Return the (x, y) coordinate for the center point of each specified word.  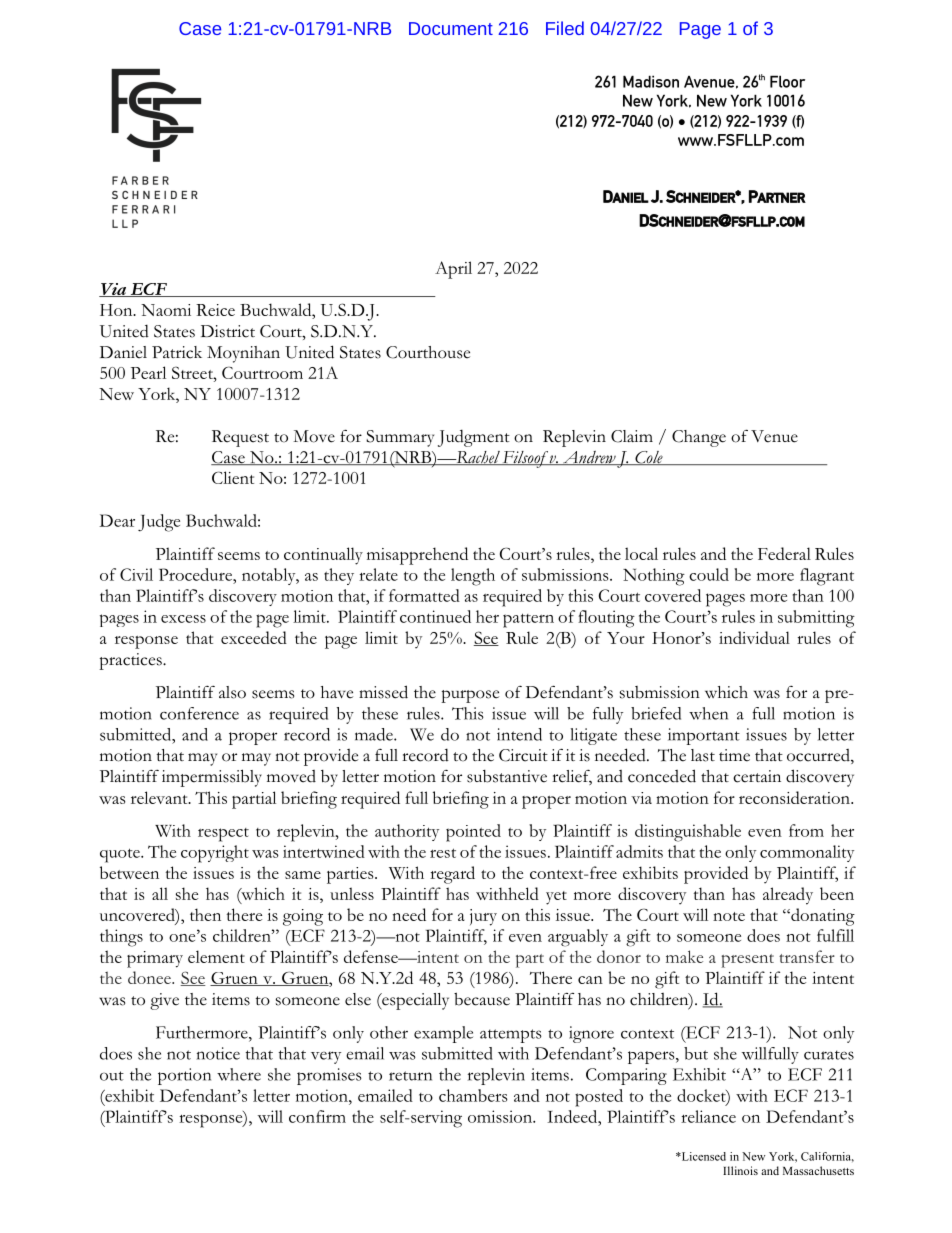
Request (240, 438)
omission (501, 1116)
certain (757, 776)
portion (184, 1076)
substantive (507, 776)
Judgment (474, 438)
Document (451, 28)
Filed (565, 28)
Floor (787, 81)
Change (699, 438)
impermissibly (212, 778)
